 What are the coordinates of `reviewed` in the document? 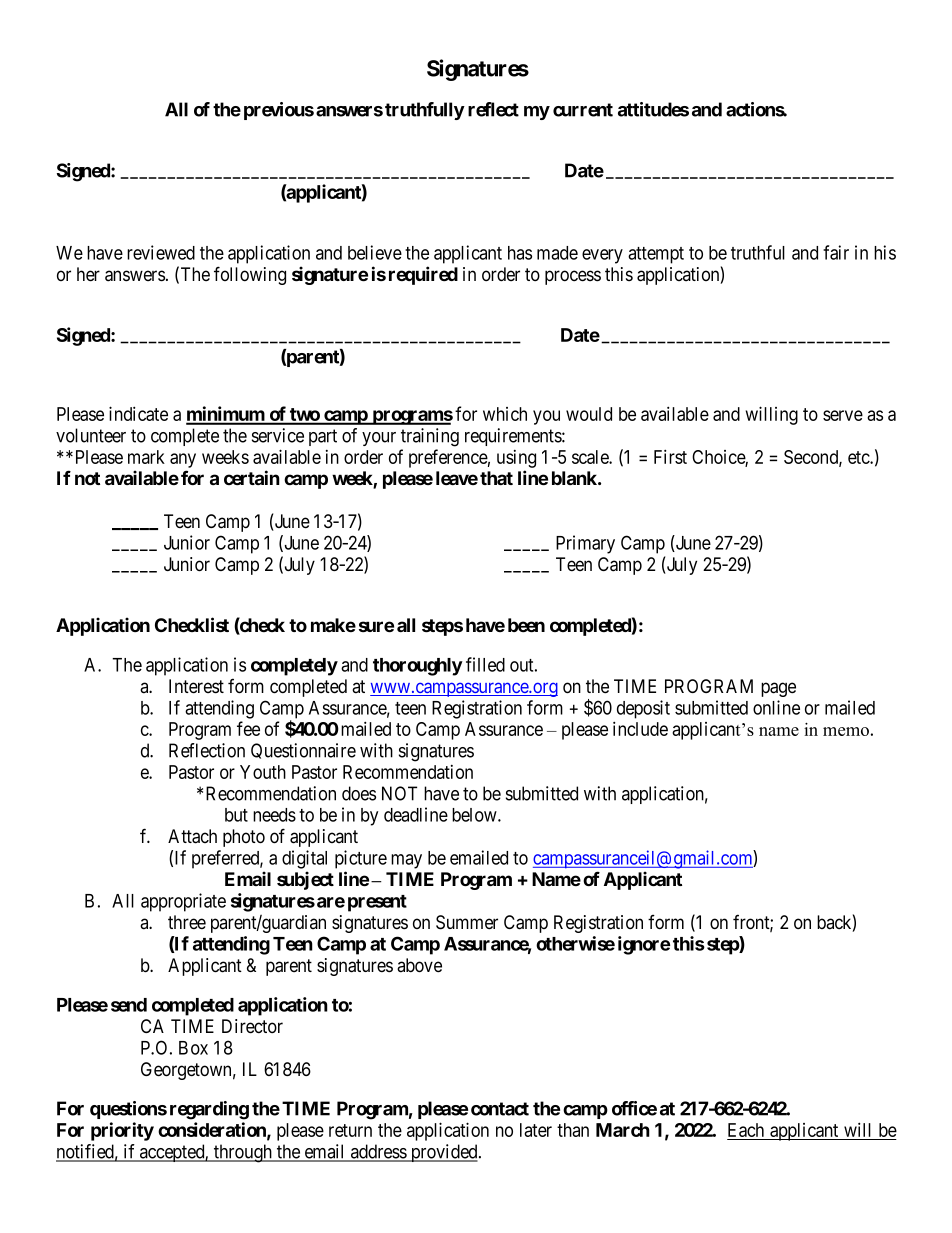 It's located at (161, 252).
